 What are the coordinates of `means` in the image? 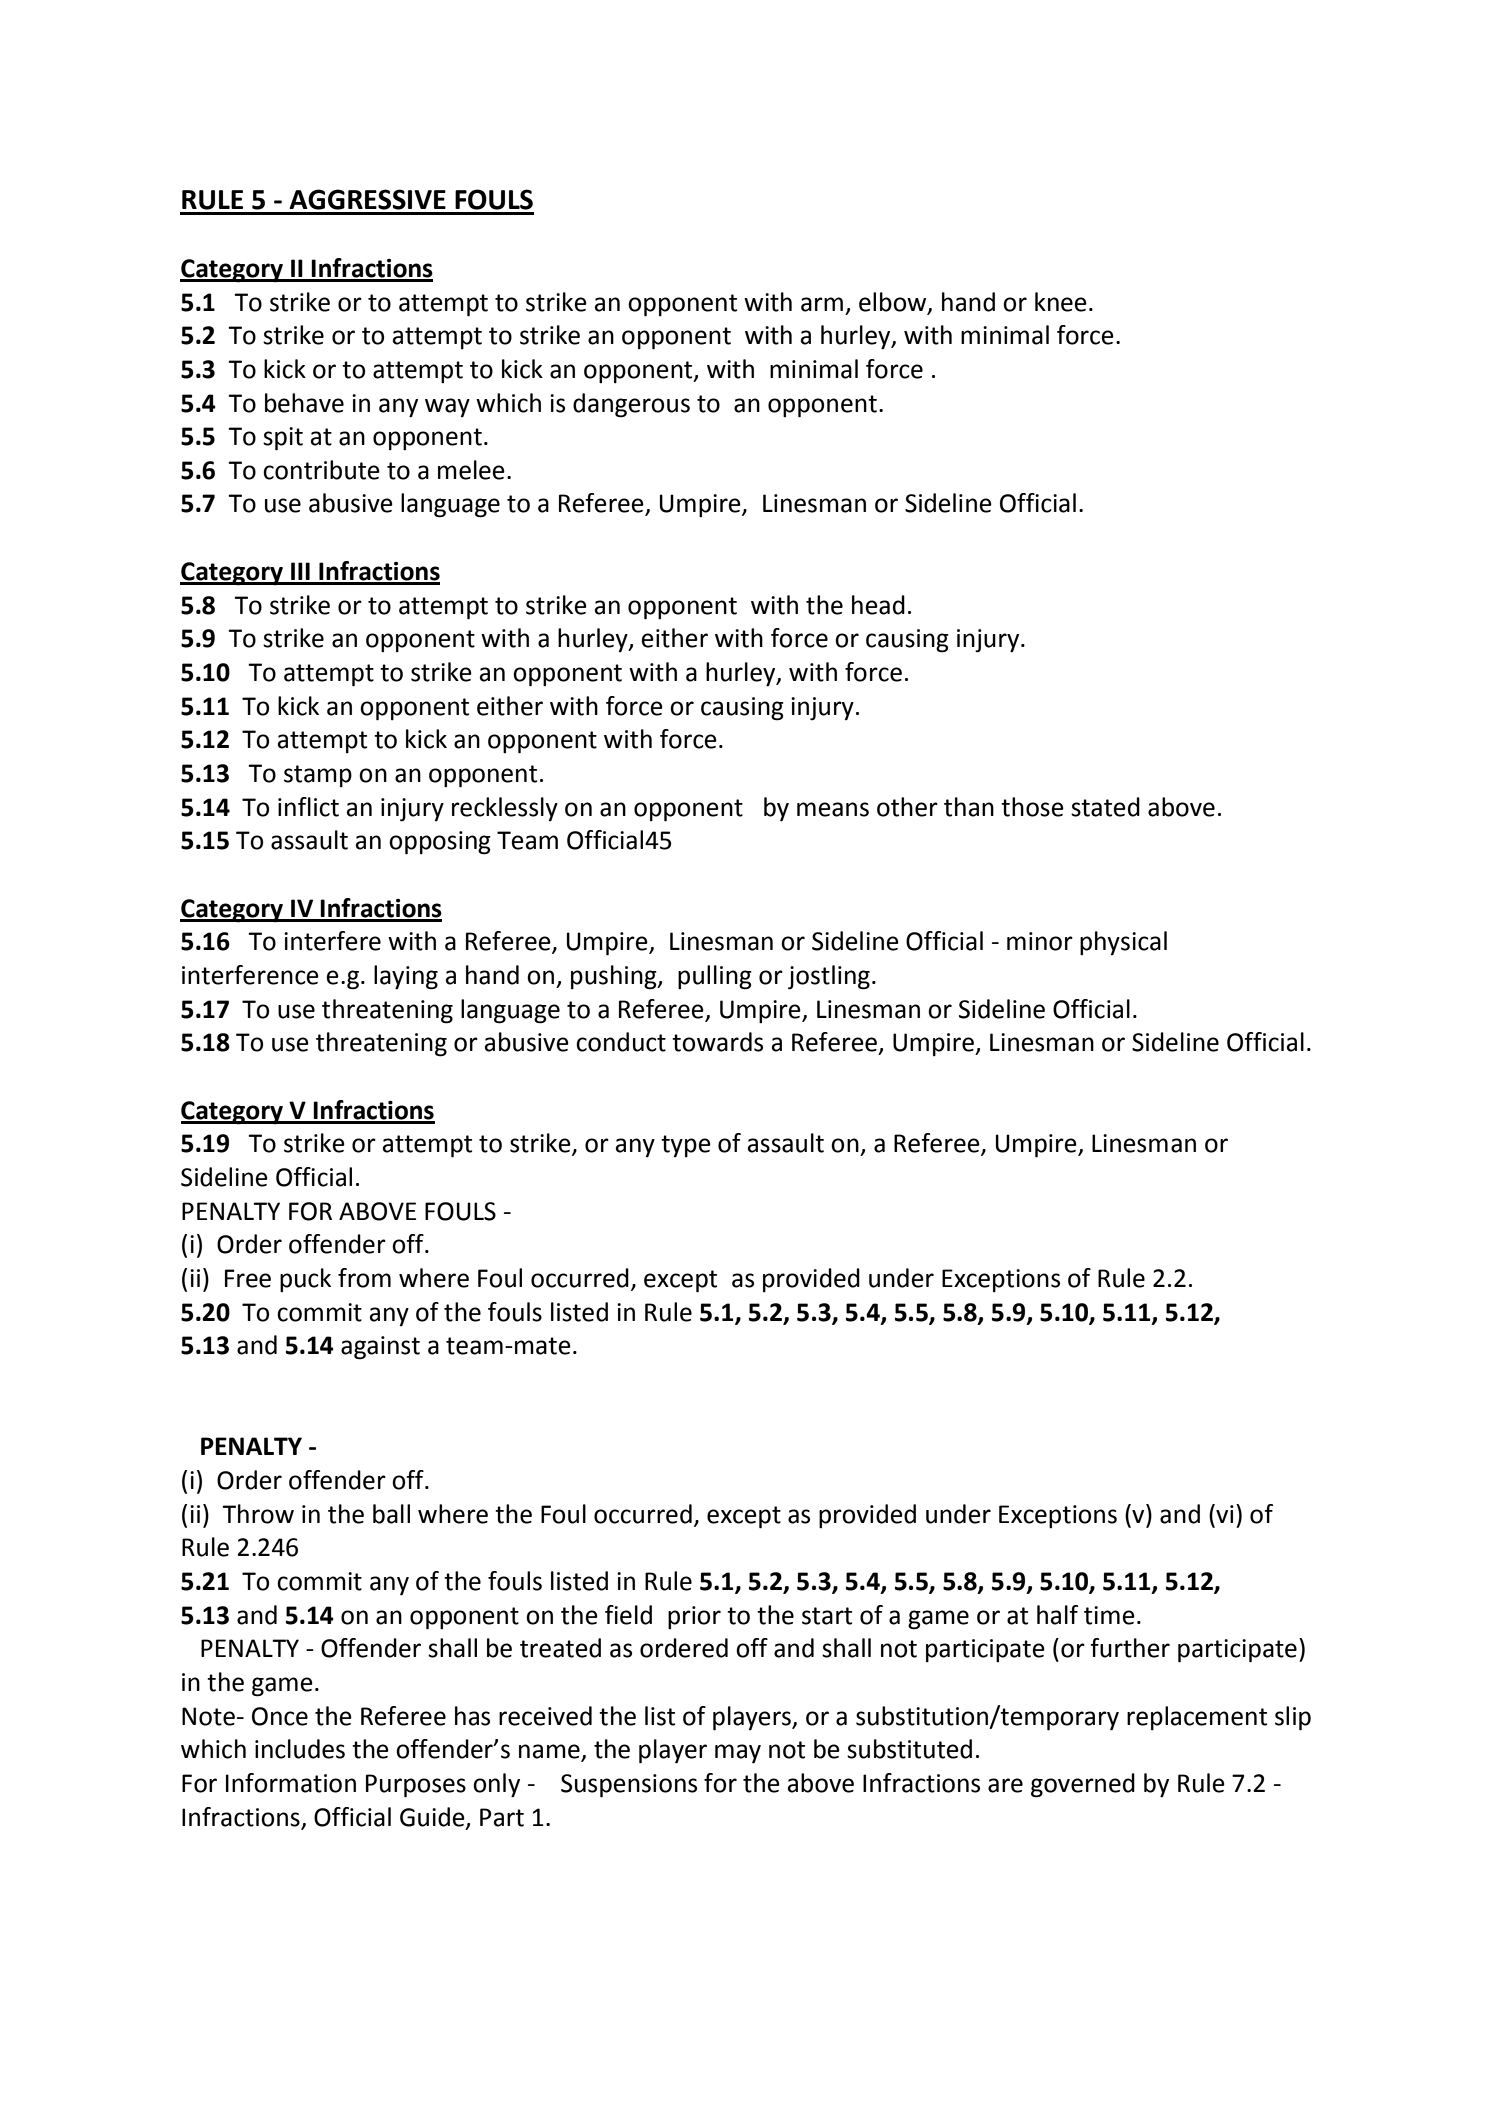 It's located at (833, 809).
